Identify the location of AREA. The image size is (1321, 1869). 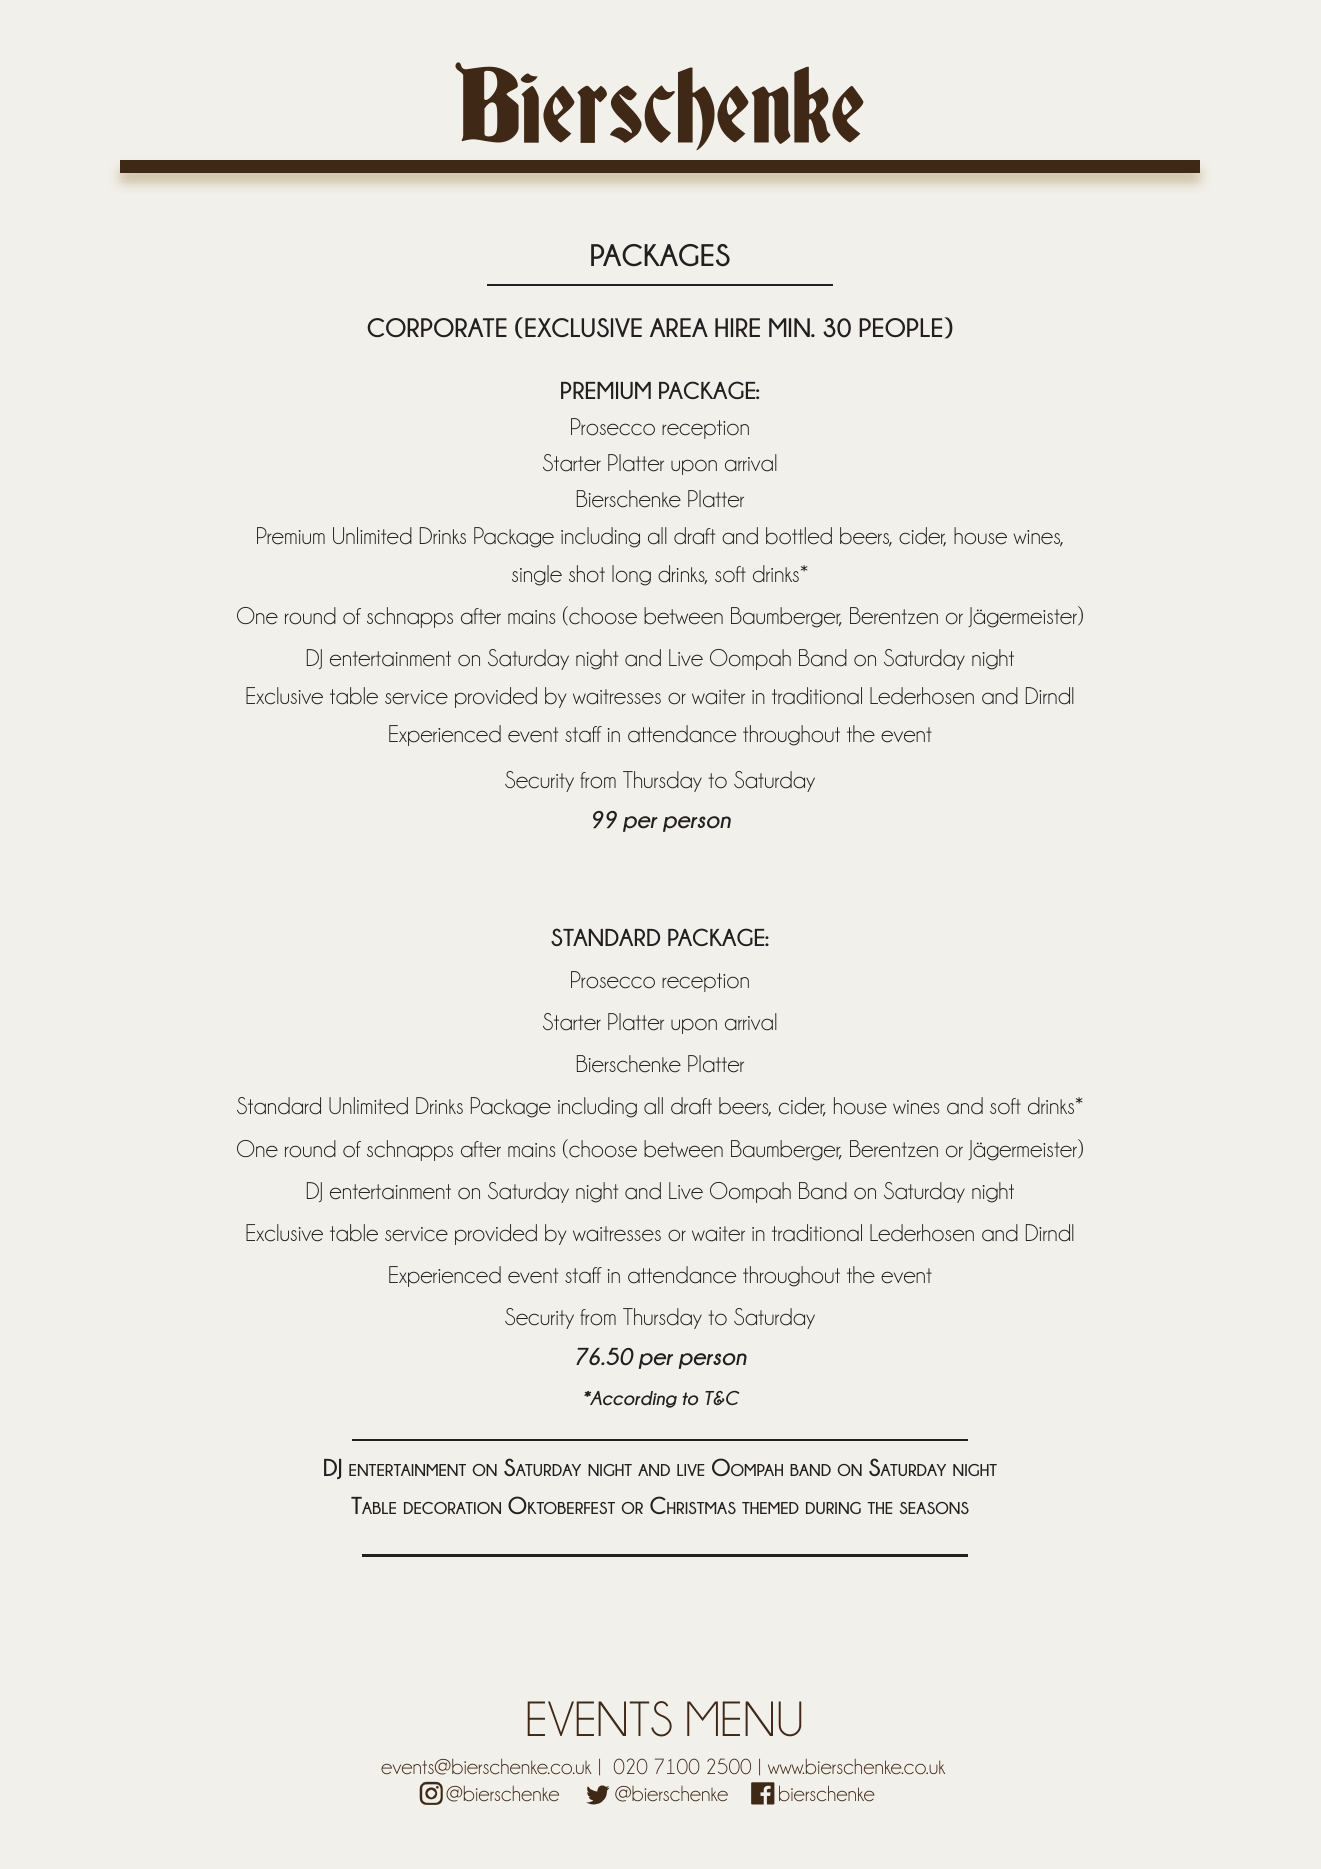
(679, 327).
